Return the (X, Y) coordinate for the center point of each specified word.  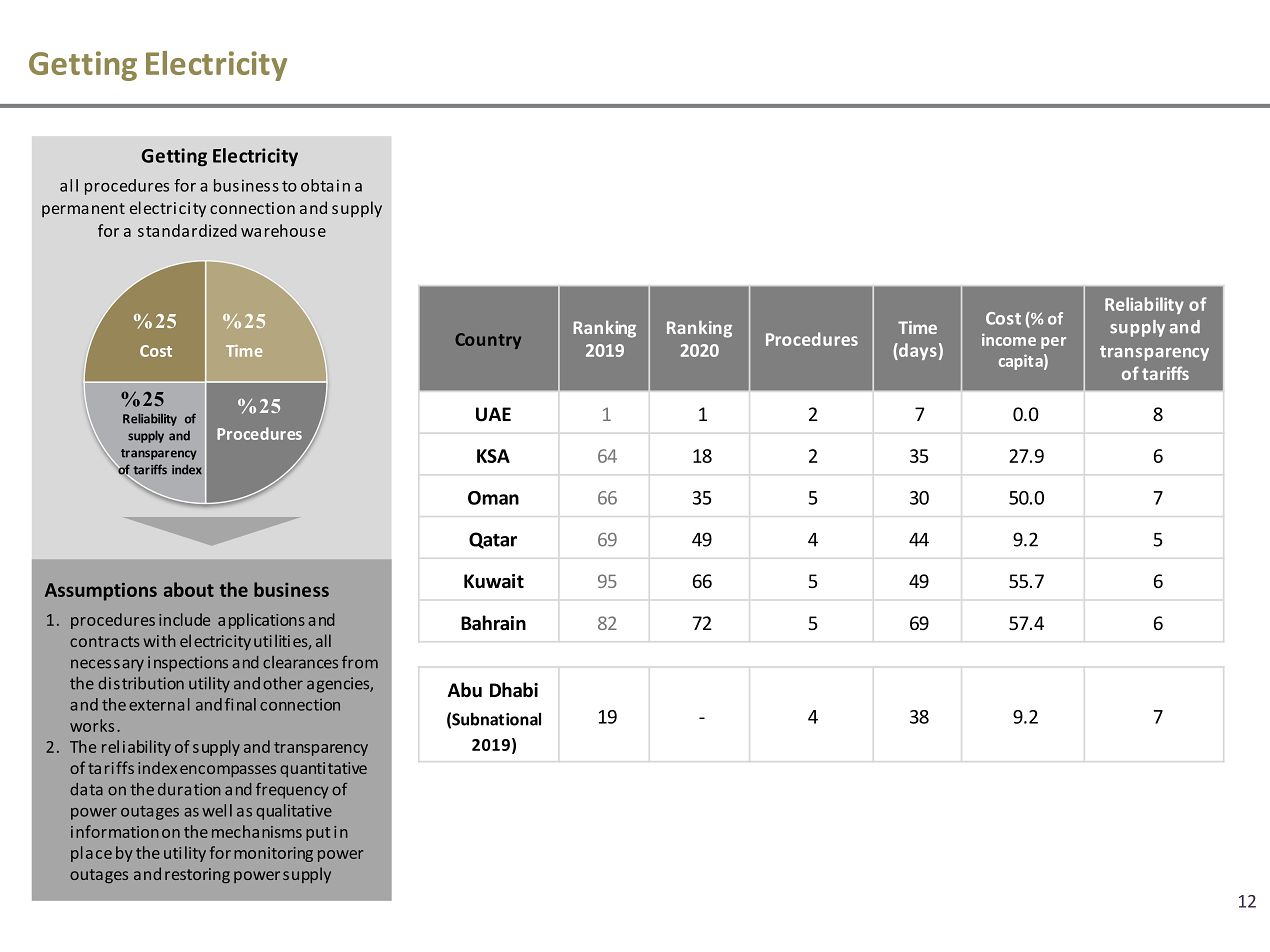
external (159, 704)
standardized (187, 230)
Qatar (493, 540)
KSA (493, 456)
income (1009, 339)
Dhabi (514, 690)
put (318, 834)
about (189, 589)
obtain (325, 185)
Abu (465, 690)
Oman (493, 498)
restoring (197, 875)
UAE (493, 414)
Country (488, 341)
